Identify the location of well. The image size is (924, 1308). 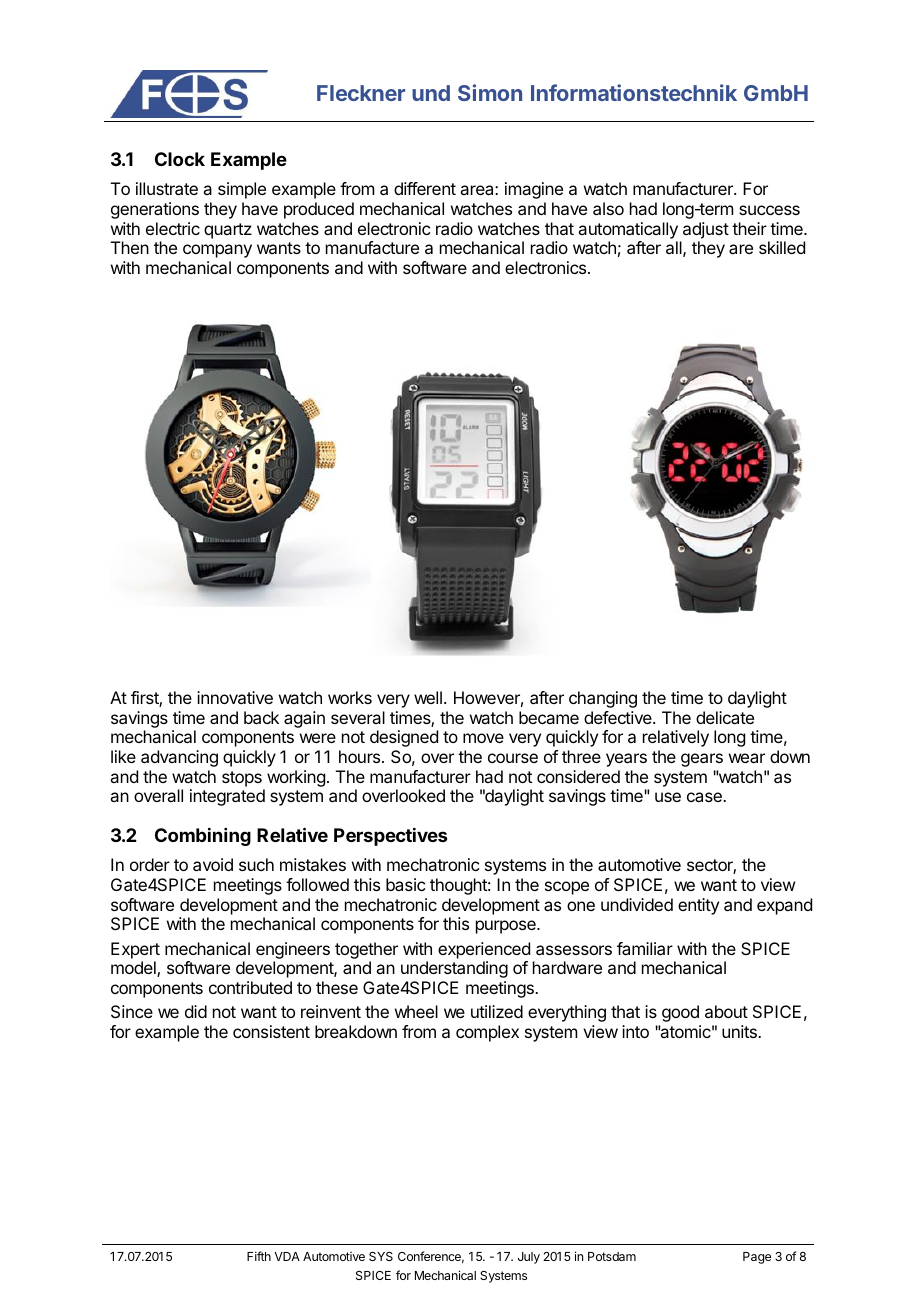
(428, 697).
